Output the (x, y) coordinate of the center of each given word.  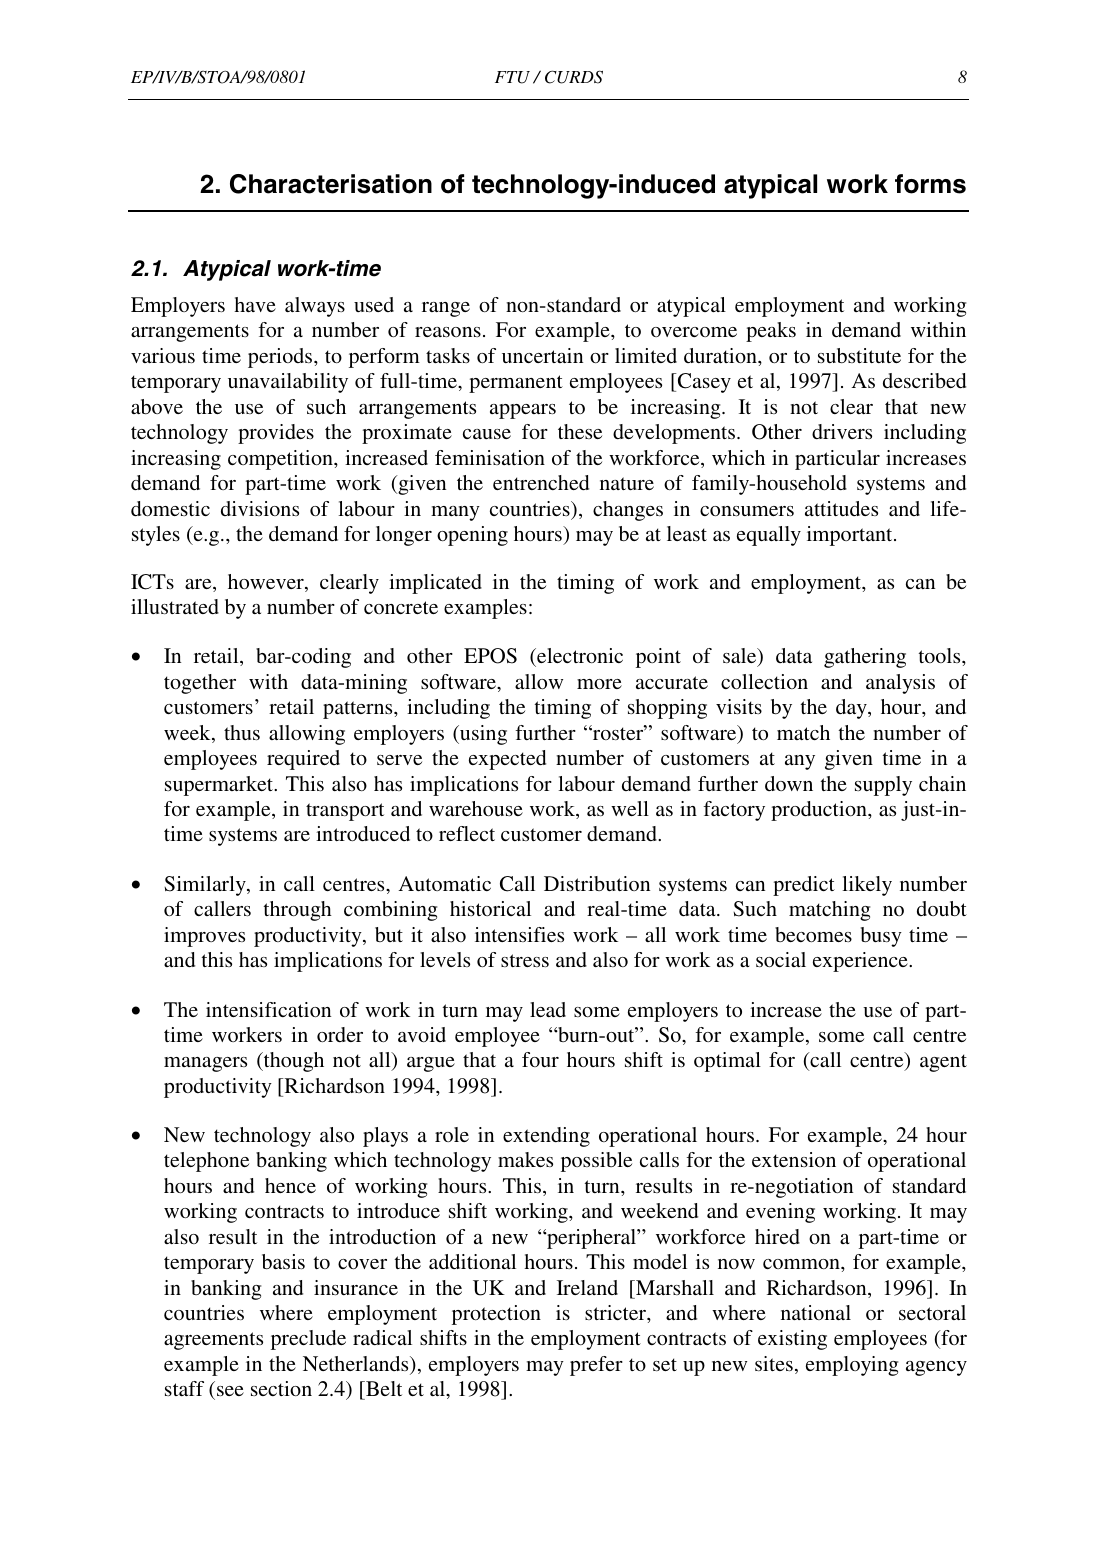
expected (507, 760)
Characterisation (331, 184)
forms (930, 184)
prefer (596, 1366)
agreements (213, 1341)
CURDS (574, 77)
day (852, 709)
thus (242, 732)
